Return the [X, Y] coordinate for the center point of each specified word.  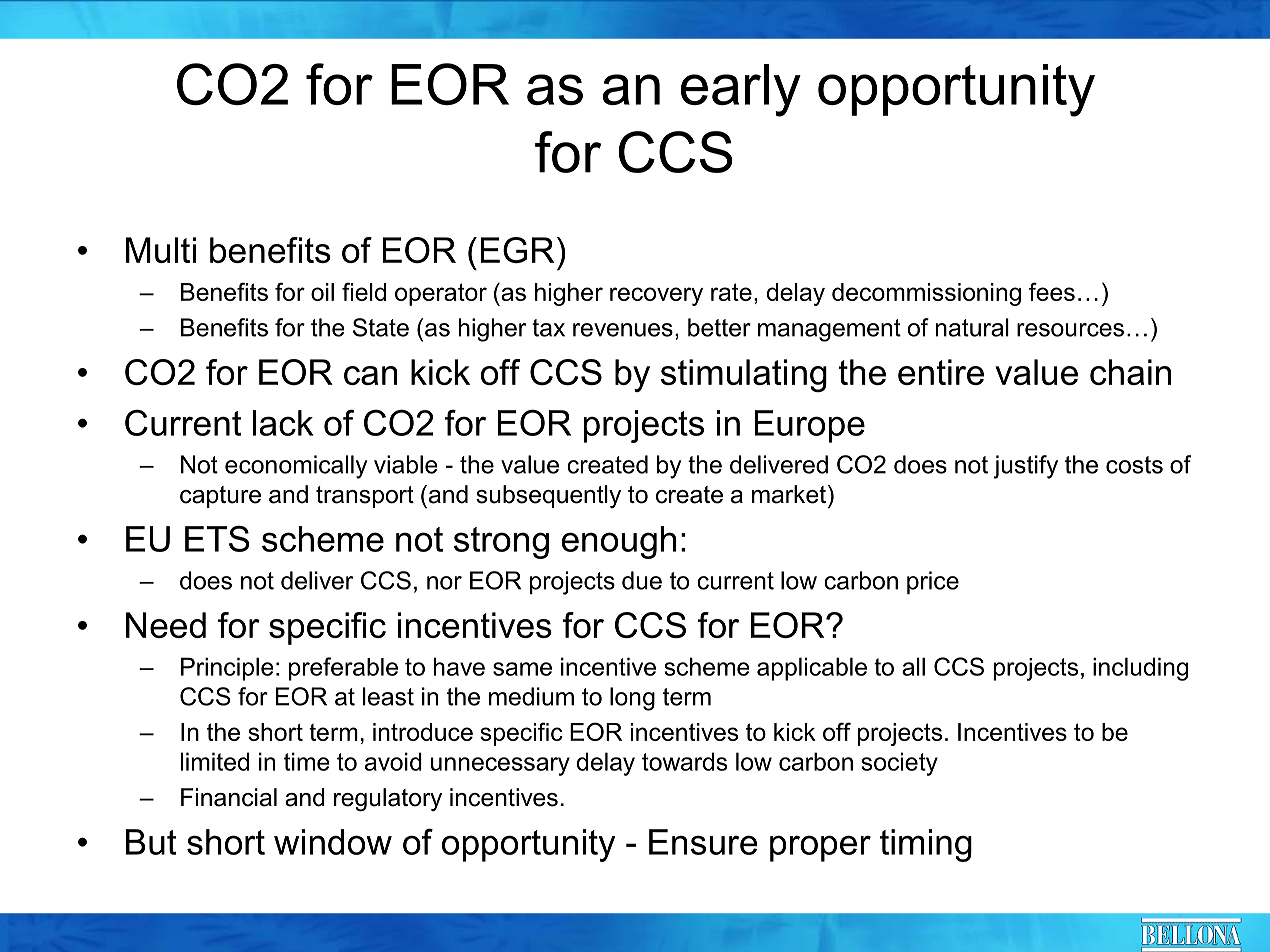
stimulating [744, 375]
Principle [227, 669]
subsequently [548, 496]
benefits [270, 250]
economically [296, 467]
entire [941, 372]
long [632, 699]
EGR [517, 250]
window [333, 842]
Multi [161, 250]
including [1140, 669]
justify [1025, 467]
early [741, 90]
